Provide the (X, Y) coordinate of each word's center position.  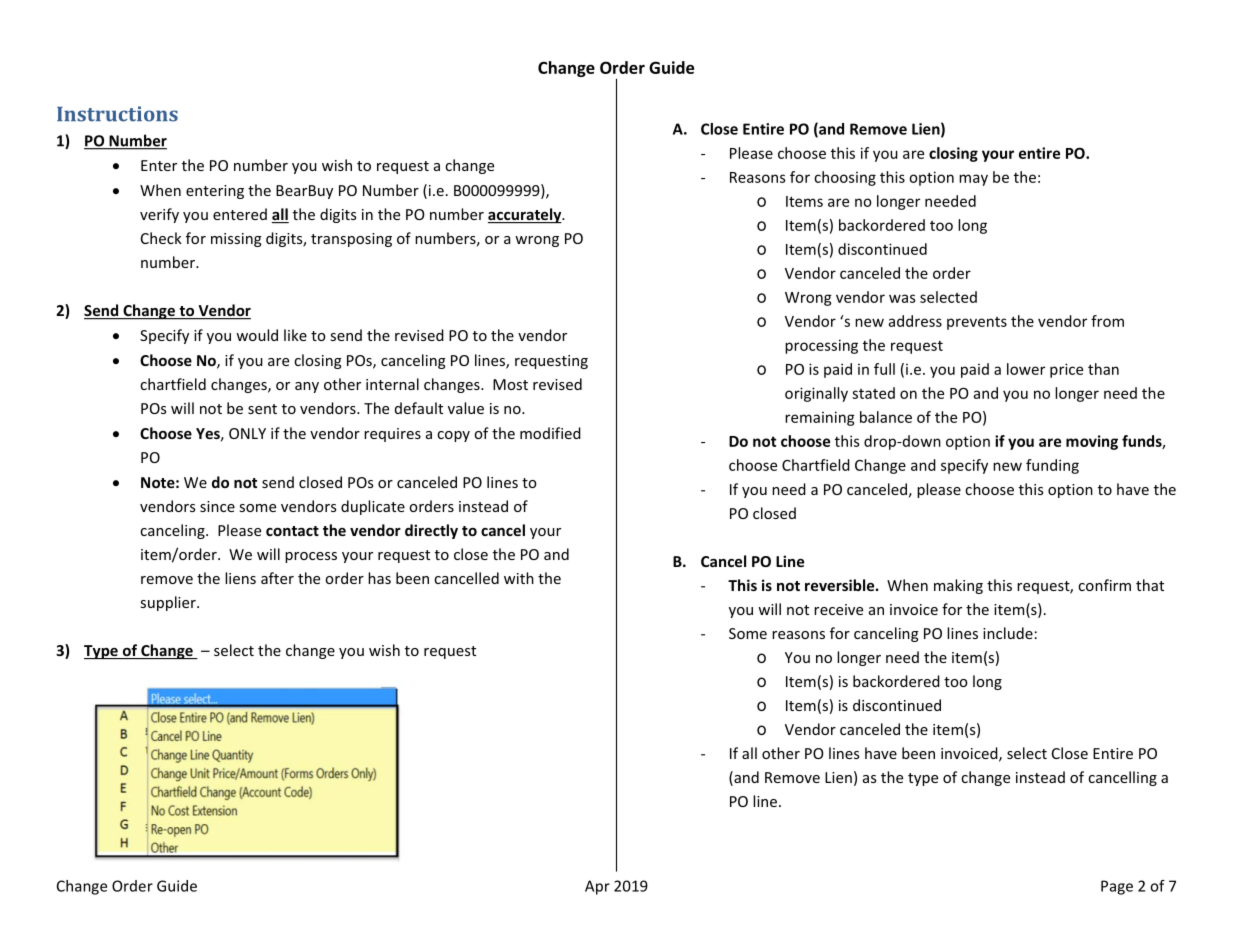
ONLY (247, 433)
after (277, 578)
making (958, 586)
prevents (977, 323)
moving (1092, 442)
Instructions (117, 114)
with (519, 578)
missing (236, 240)
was (902, 298)
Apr (597, 887)
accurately (526, 215)
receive (838, 609)
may (973, 180)
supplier (169, 603)
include (1008, 633)
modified (550, 433)
